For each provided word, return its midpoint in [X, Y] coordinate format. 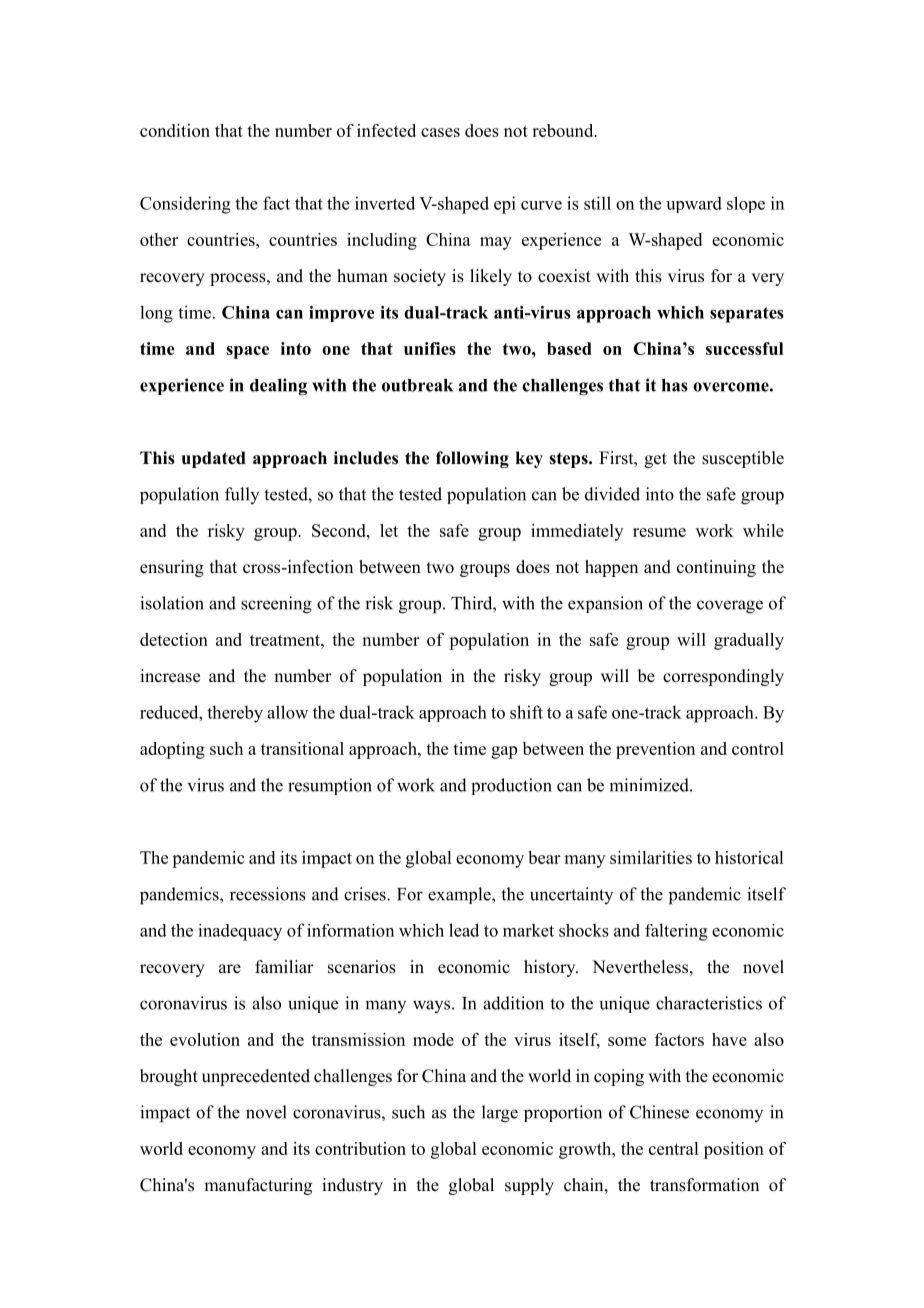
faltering [676, 932]
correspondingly [723, 677]
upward [694, 204]
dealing [278, 387]
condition [175, 130]
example [460, 895]
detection [174, 639]
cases [440, 132]
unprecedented [256, 1077]
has [675, 385]
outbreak [417, 385]
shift [526, 712]
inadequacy [240, 932]
